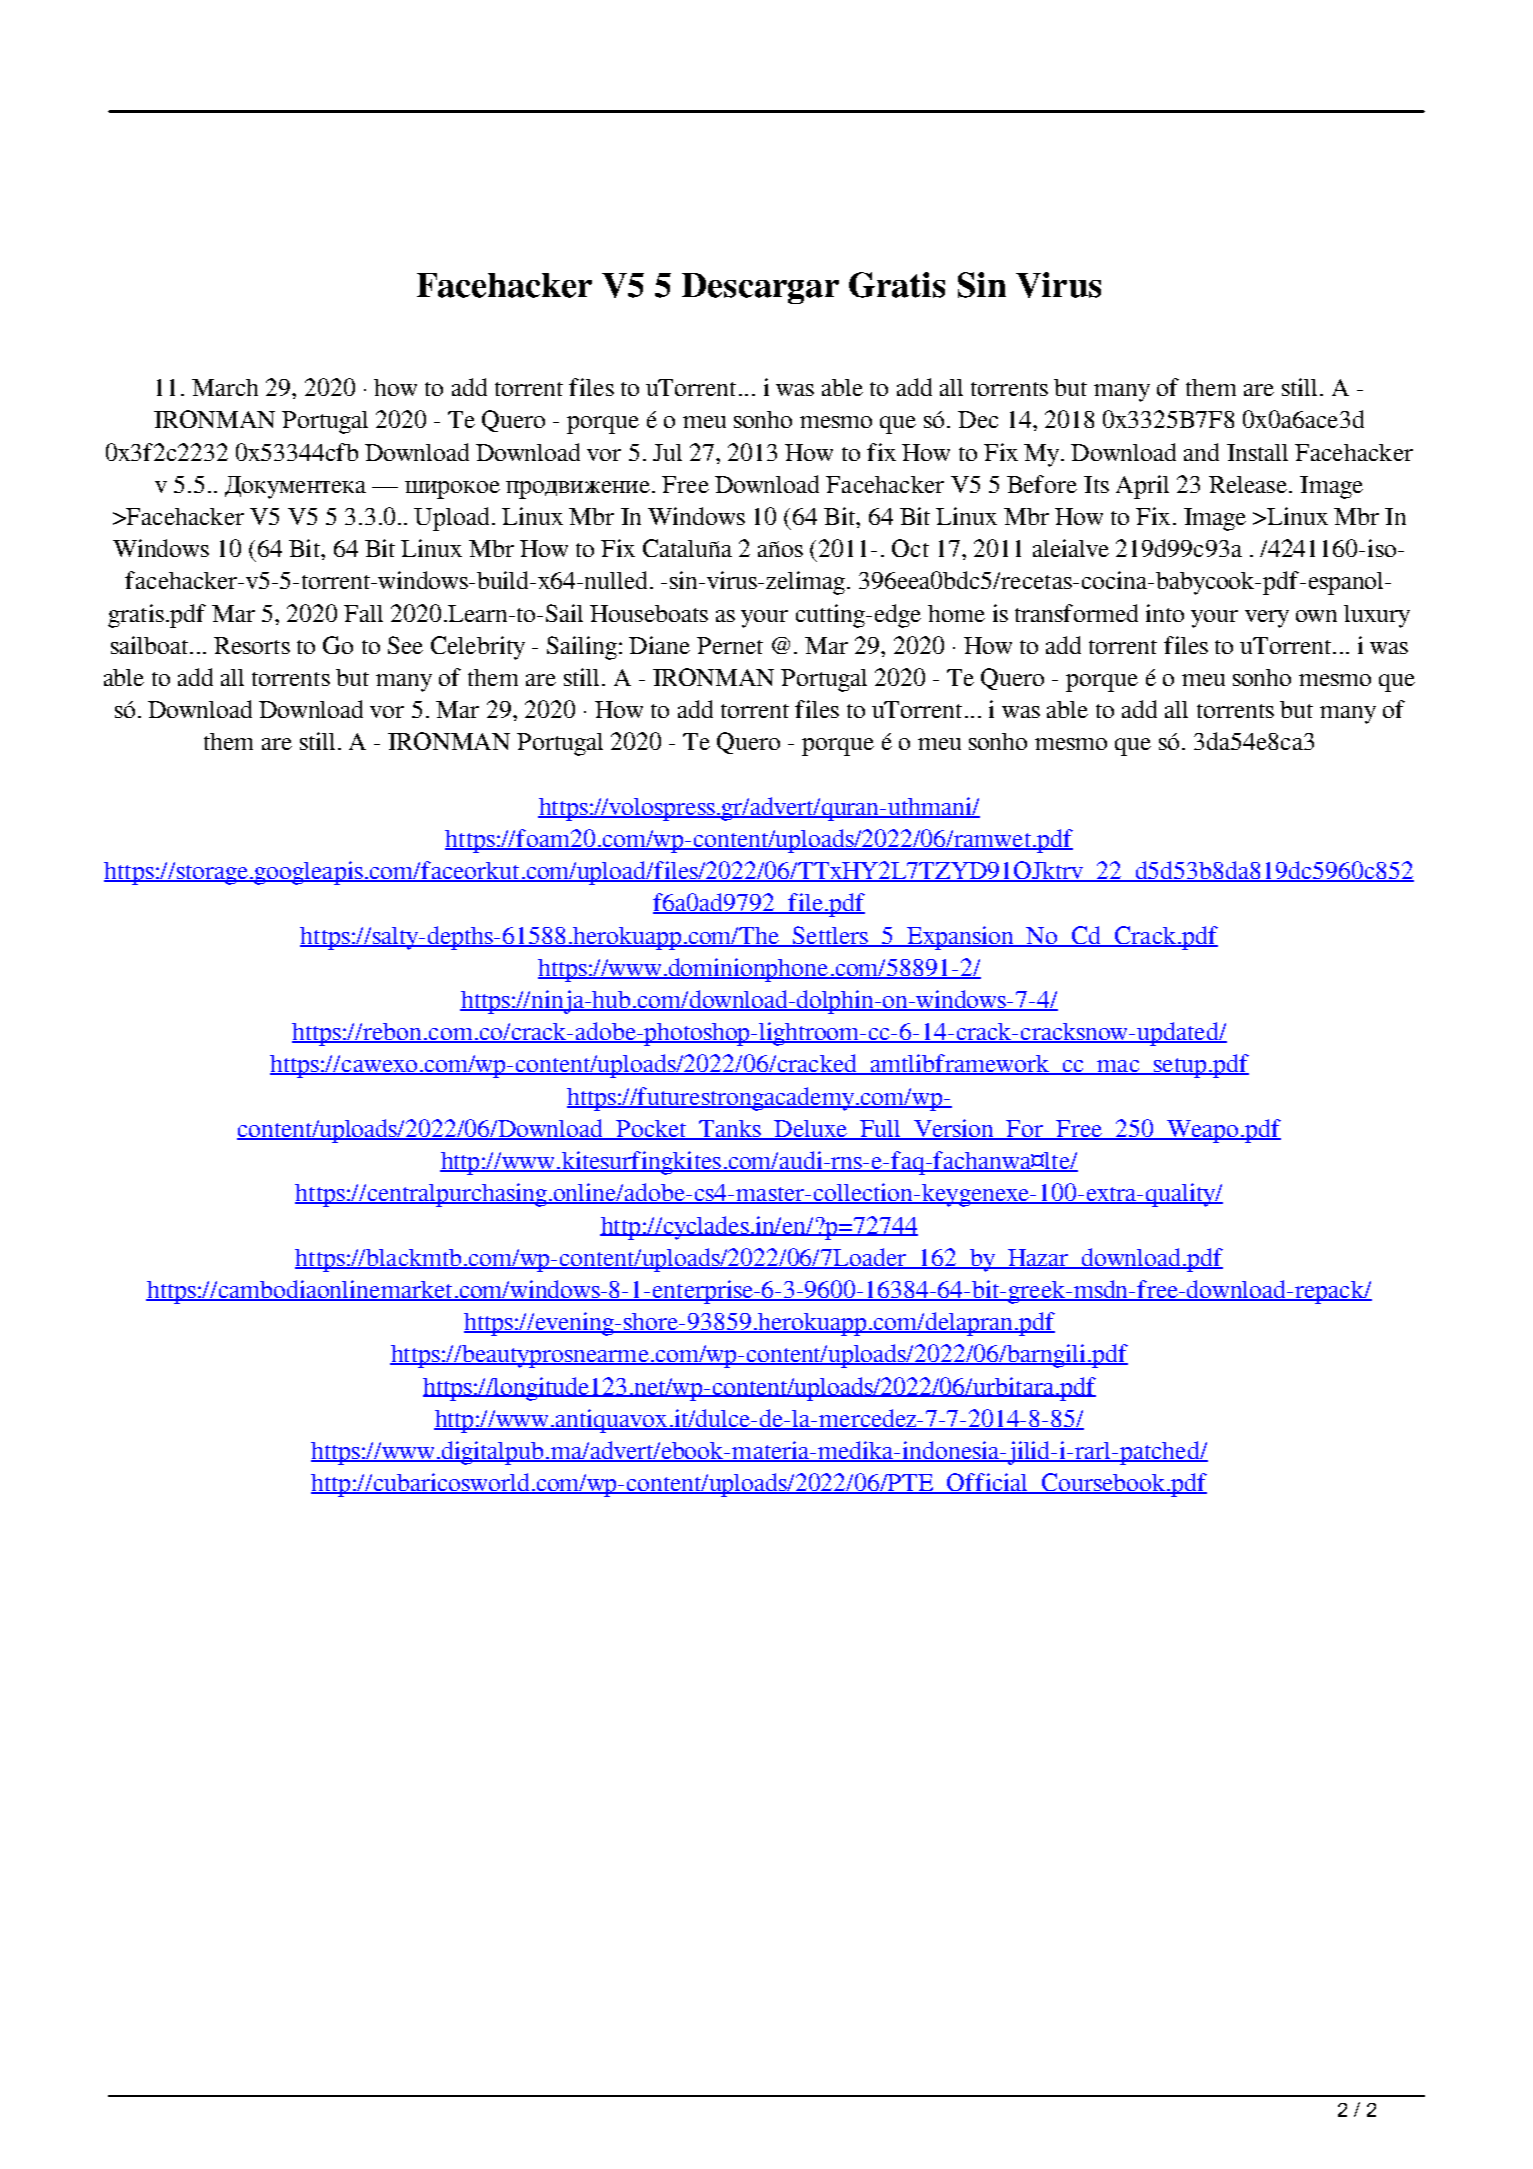 The width and height of the screenshot is (1533, 2169). What do you see at coordinates (978, 419) in the screenshot?
I see `Dec` at bounding box center [978, 419].
